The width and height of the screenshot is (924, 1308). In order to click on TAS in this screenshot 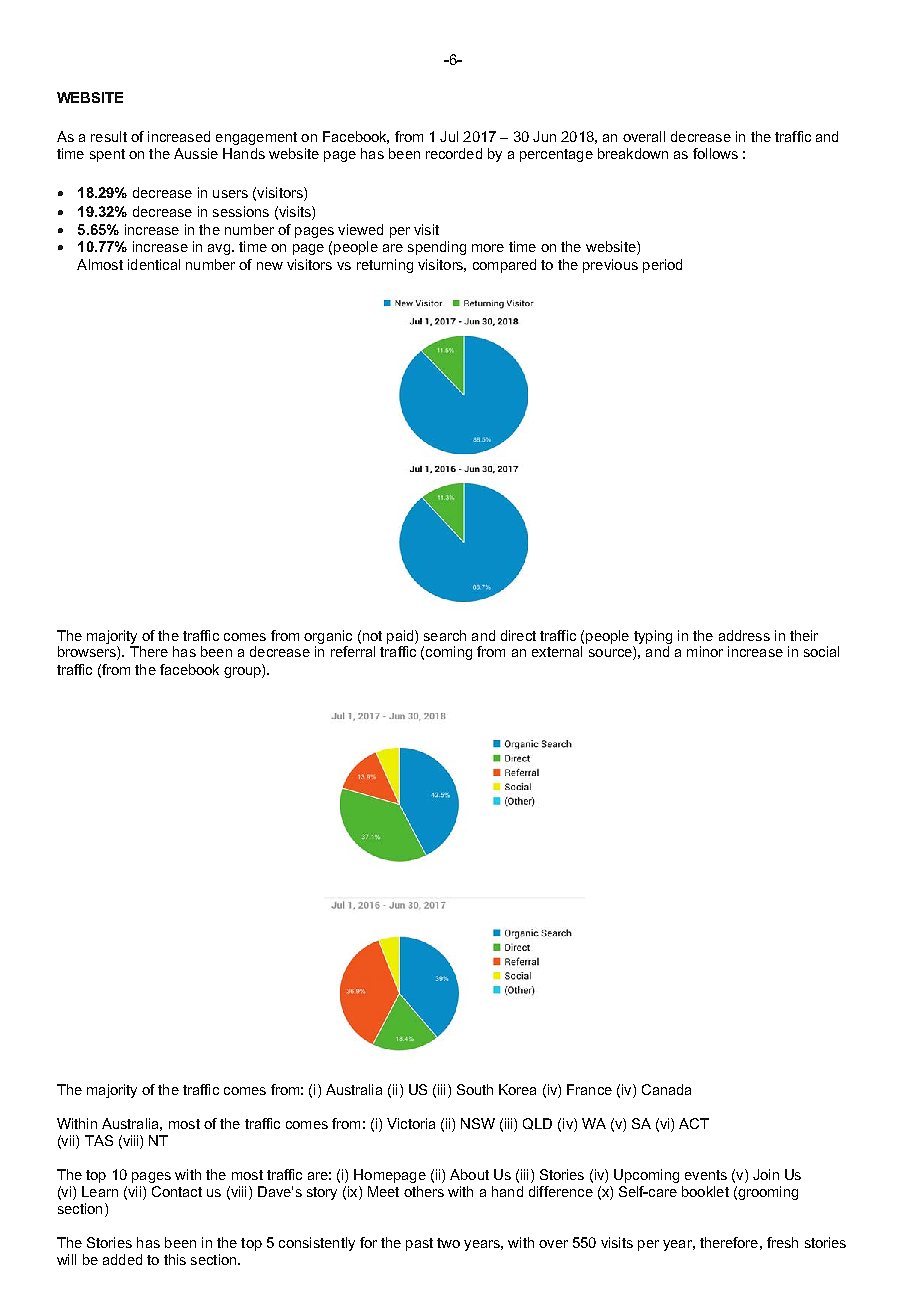, I will do `click(99, 1140)`.
